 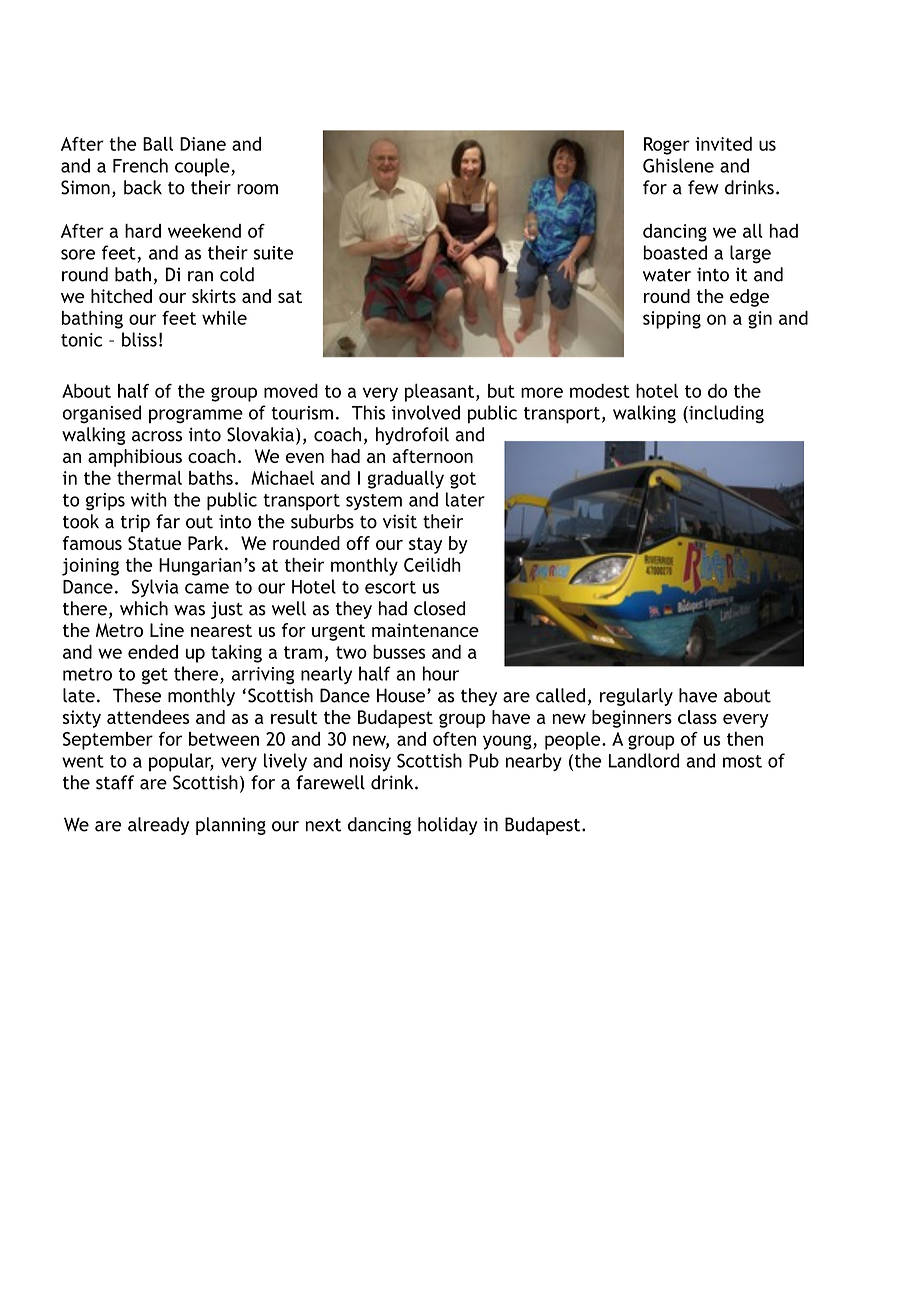 What do you see at coordinates (158, 826) in the page?
I see `already` at bounding box center [158, 826].
